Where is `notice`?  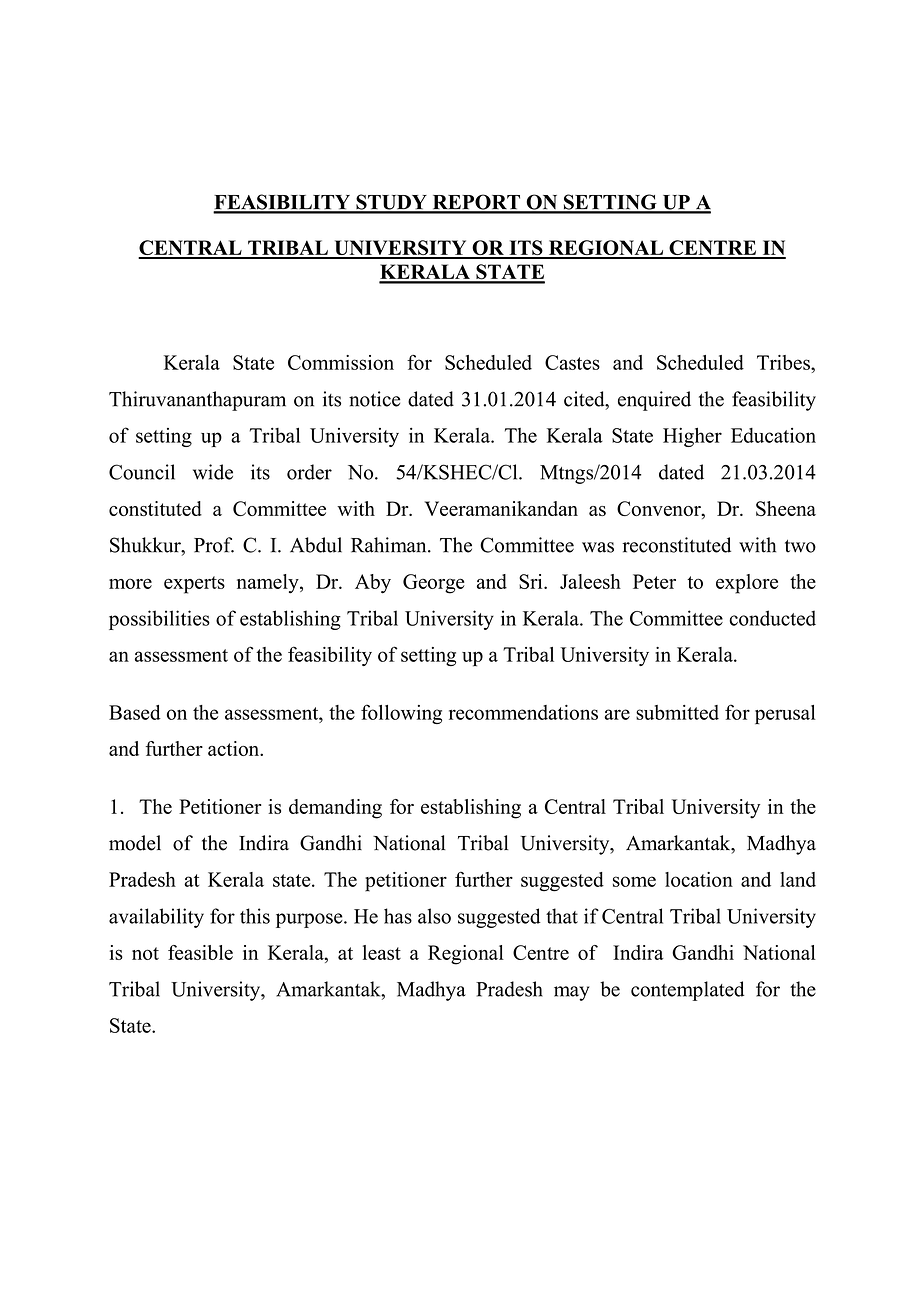 notice is located at coordinates (374, 399).
